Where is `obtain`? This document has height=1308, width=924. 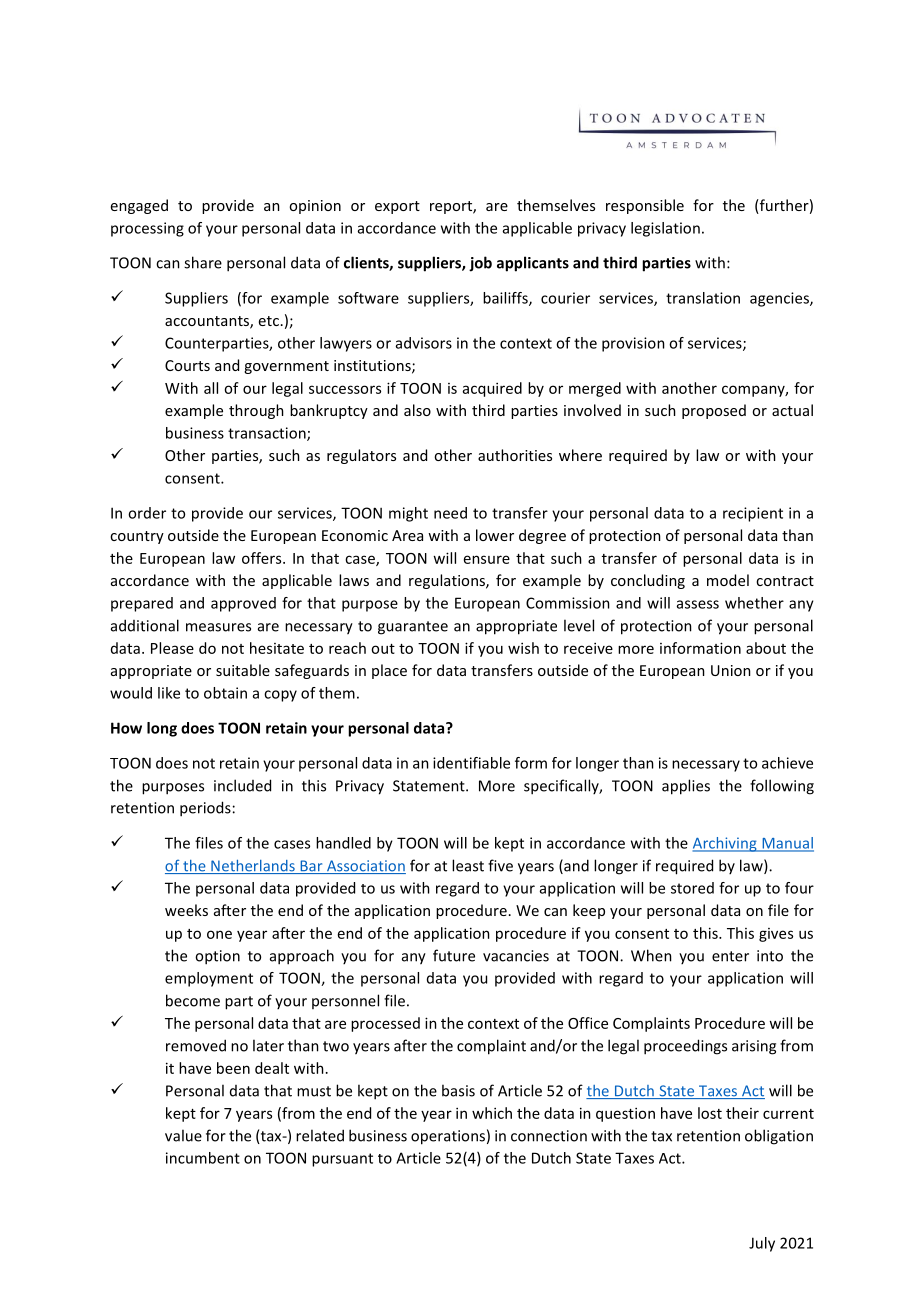 obtain is located at coordinates (225, 693).
